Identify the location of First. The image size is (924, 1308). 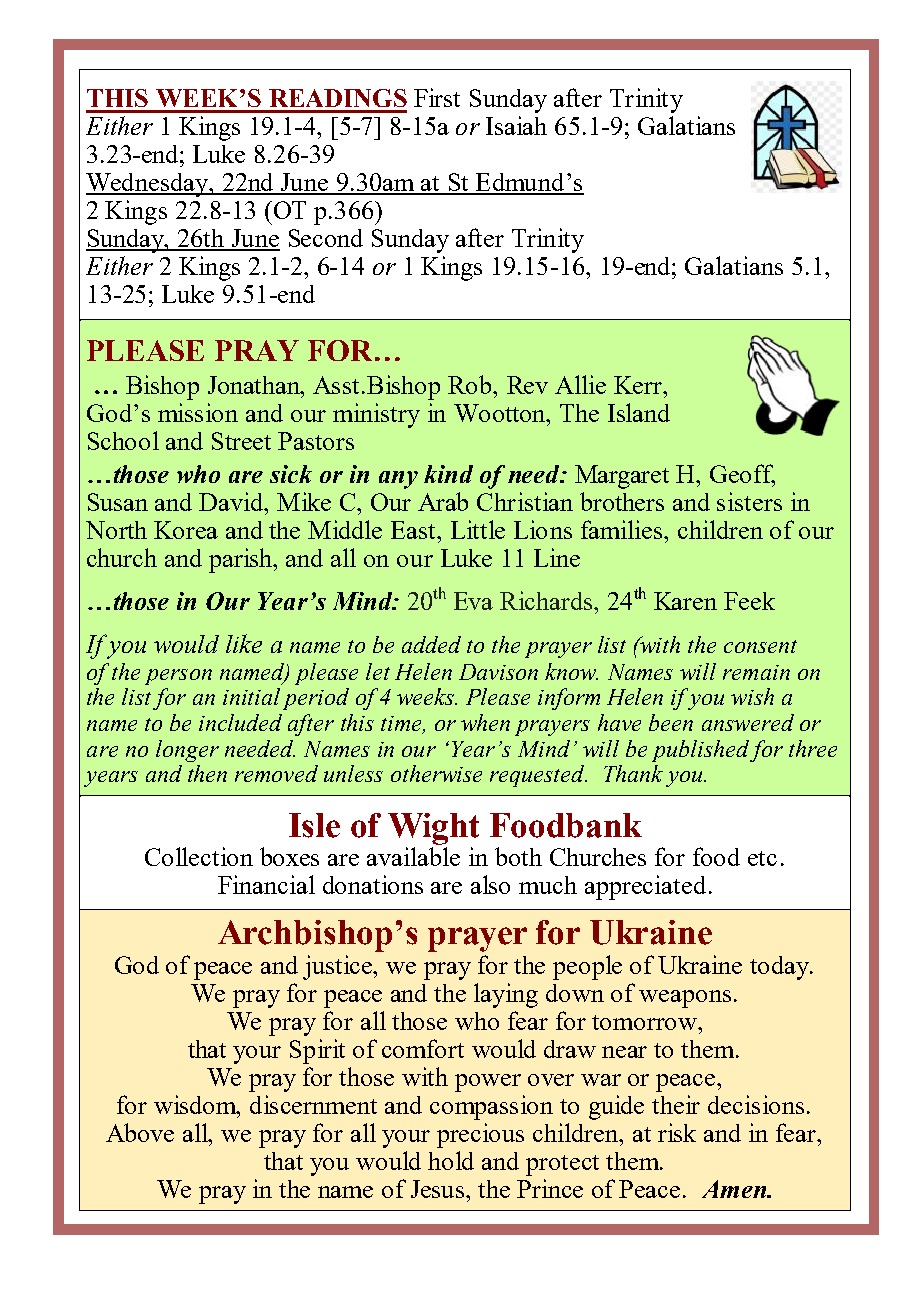
(437, 97).
